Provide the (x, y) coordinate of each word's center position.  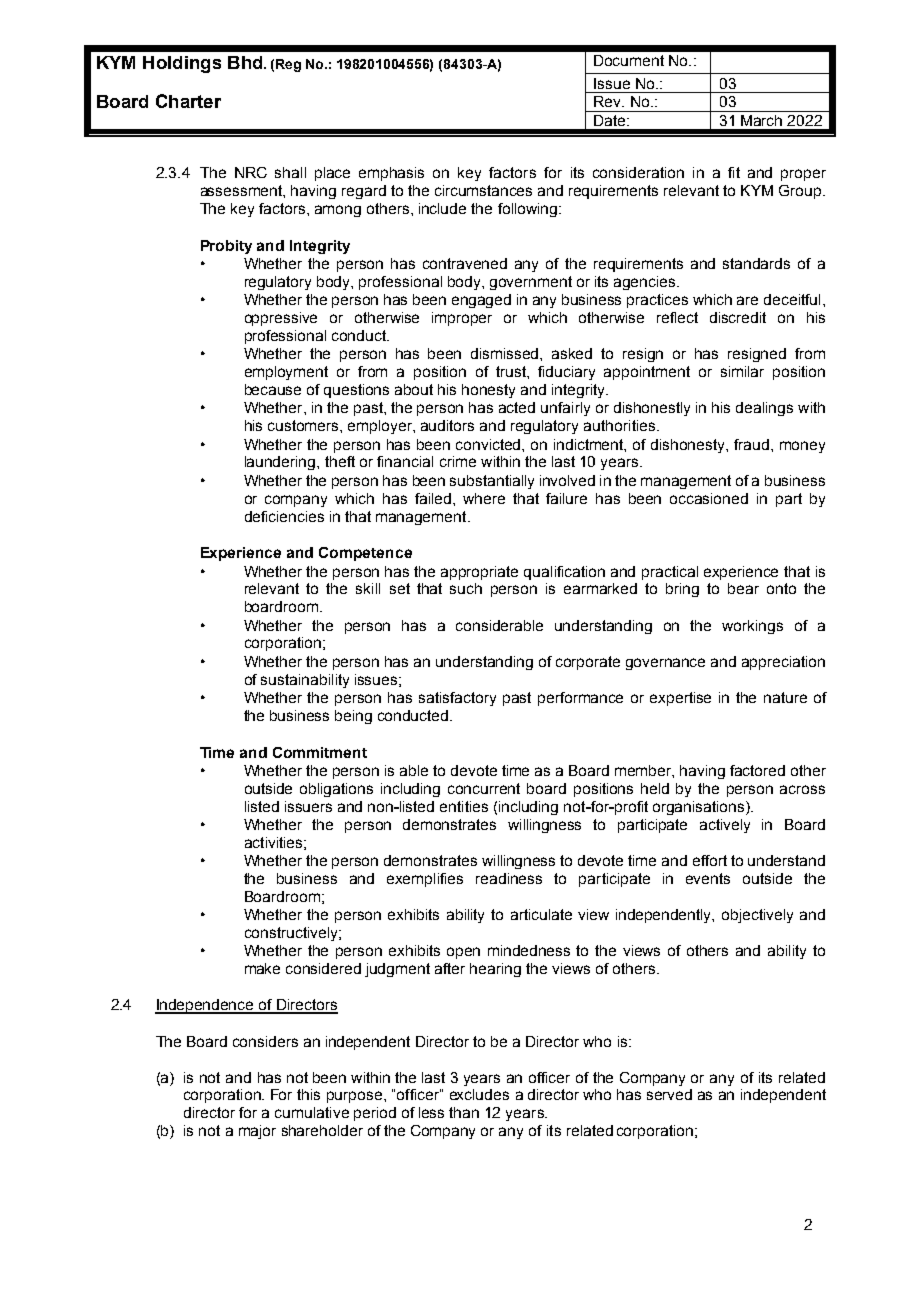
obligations (336, 790)
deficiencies (284, 516)
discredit (738, 317)
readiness (509, 878)
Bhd (246, 62)
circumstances (483, 190)
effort (710, 860)
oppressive (281, 319)
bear (743, 588)
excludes (479, 1094)
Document (629, 60)
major (257, 1132)
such (466, 588)
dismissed (506, 353)
